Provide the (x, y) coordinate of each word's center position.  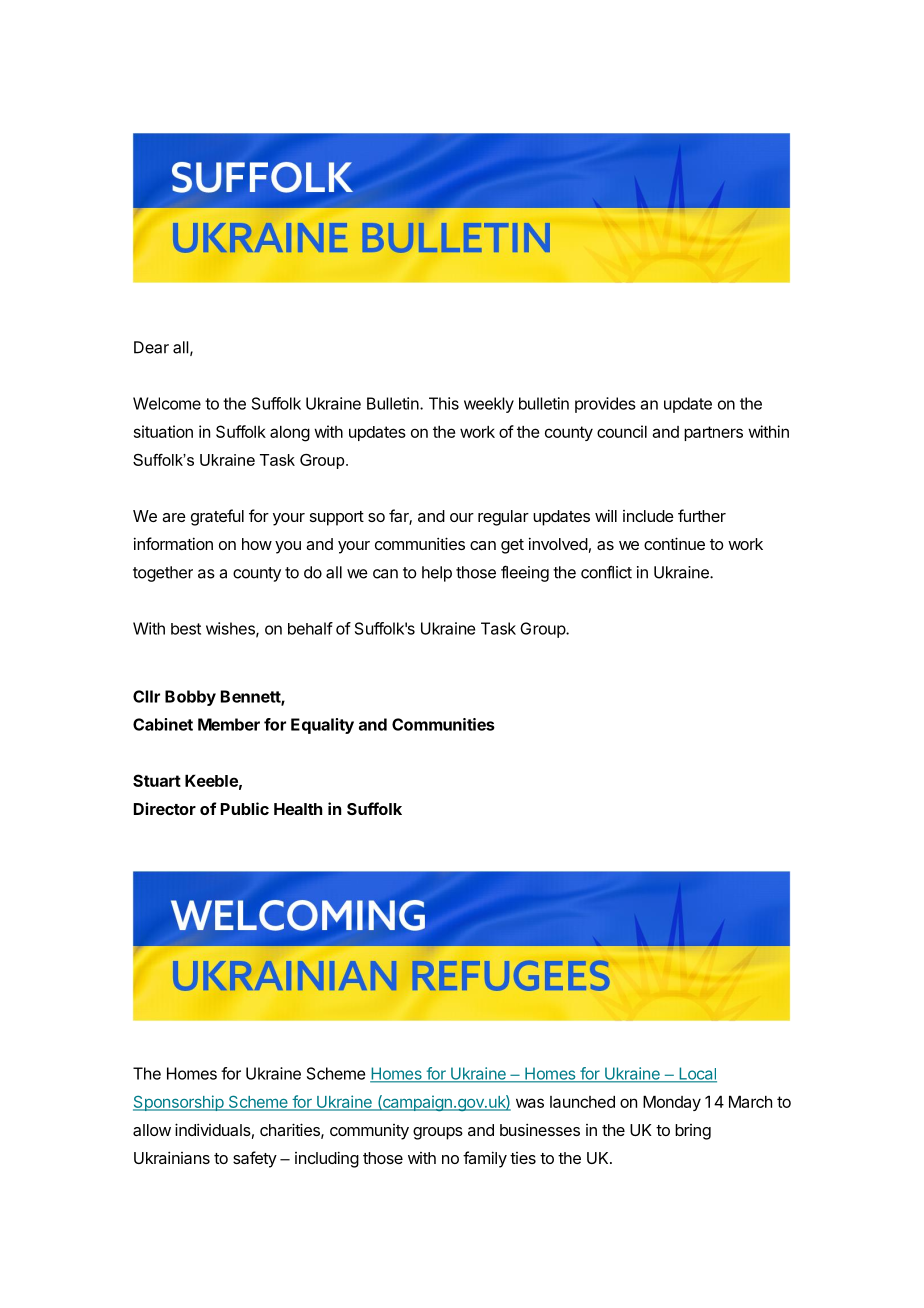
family (485, 1159)
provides (605, 405)
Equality (322, 726)
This (444, 403)
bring (693, 1132)
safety (255, 1159)
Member (229, 724)
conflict (606, 572)
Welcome (167, 403)
